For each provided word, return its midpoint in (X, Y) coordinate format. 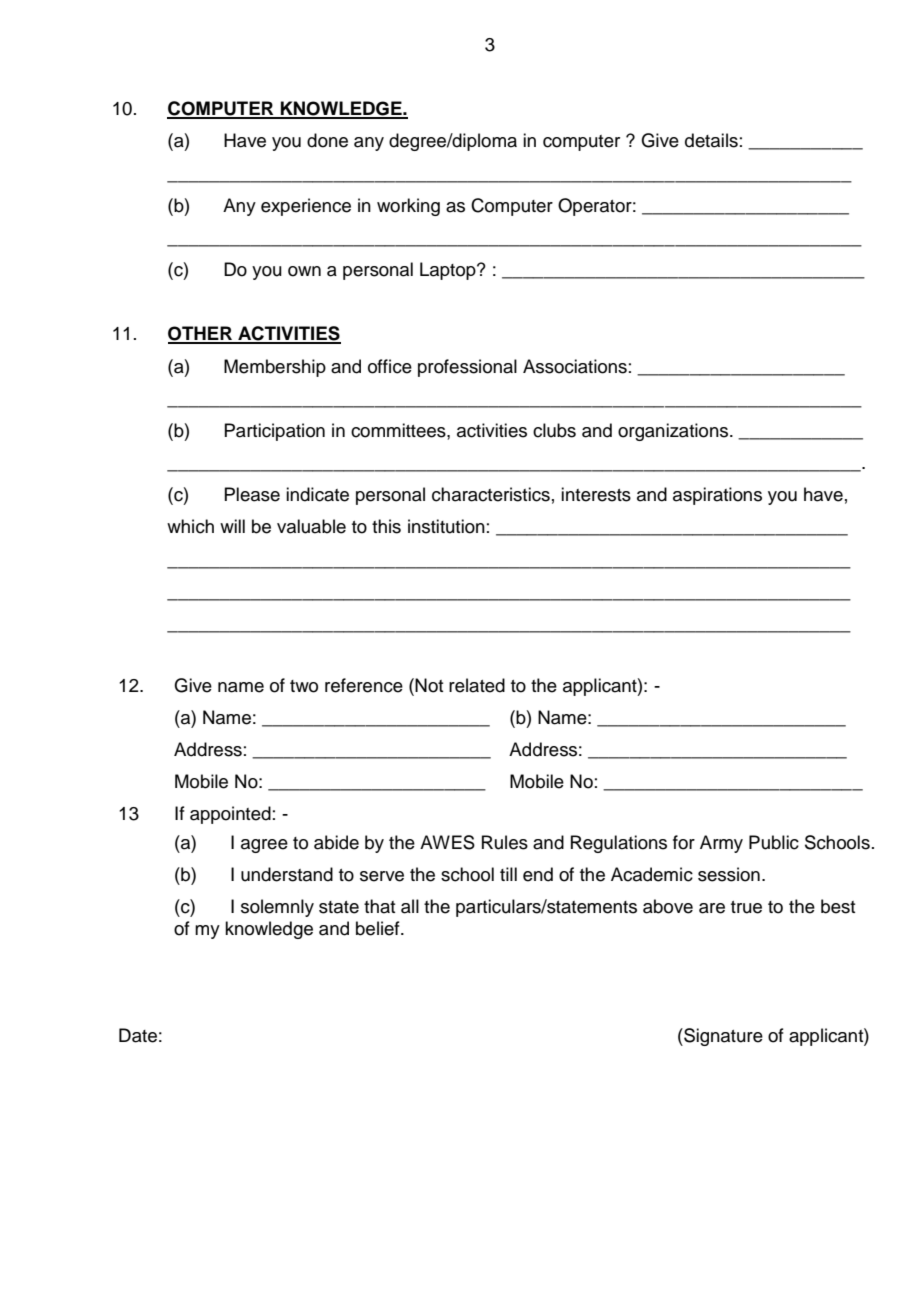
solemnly (277, 908)
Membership (275, 368)
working (408, 207)
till (508, 874)
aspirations (717, 496)
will (232, 526)
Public (774, 842)
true (746, 907)
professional (467, 368)
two (304, 686)
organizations (674, 432)
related (477, 685)
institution (446, 526)
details (711, 140)
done (327, 140)
